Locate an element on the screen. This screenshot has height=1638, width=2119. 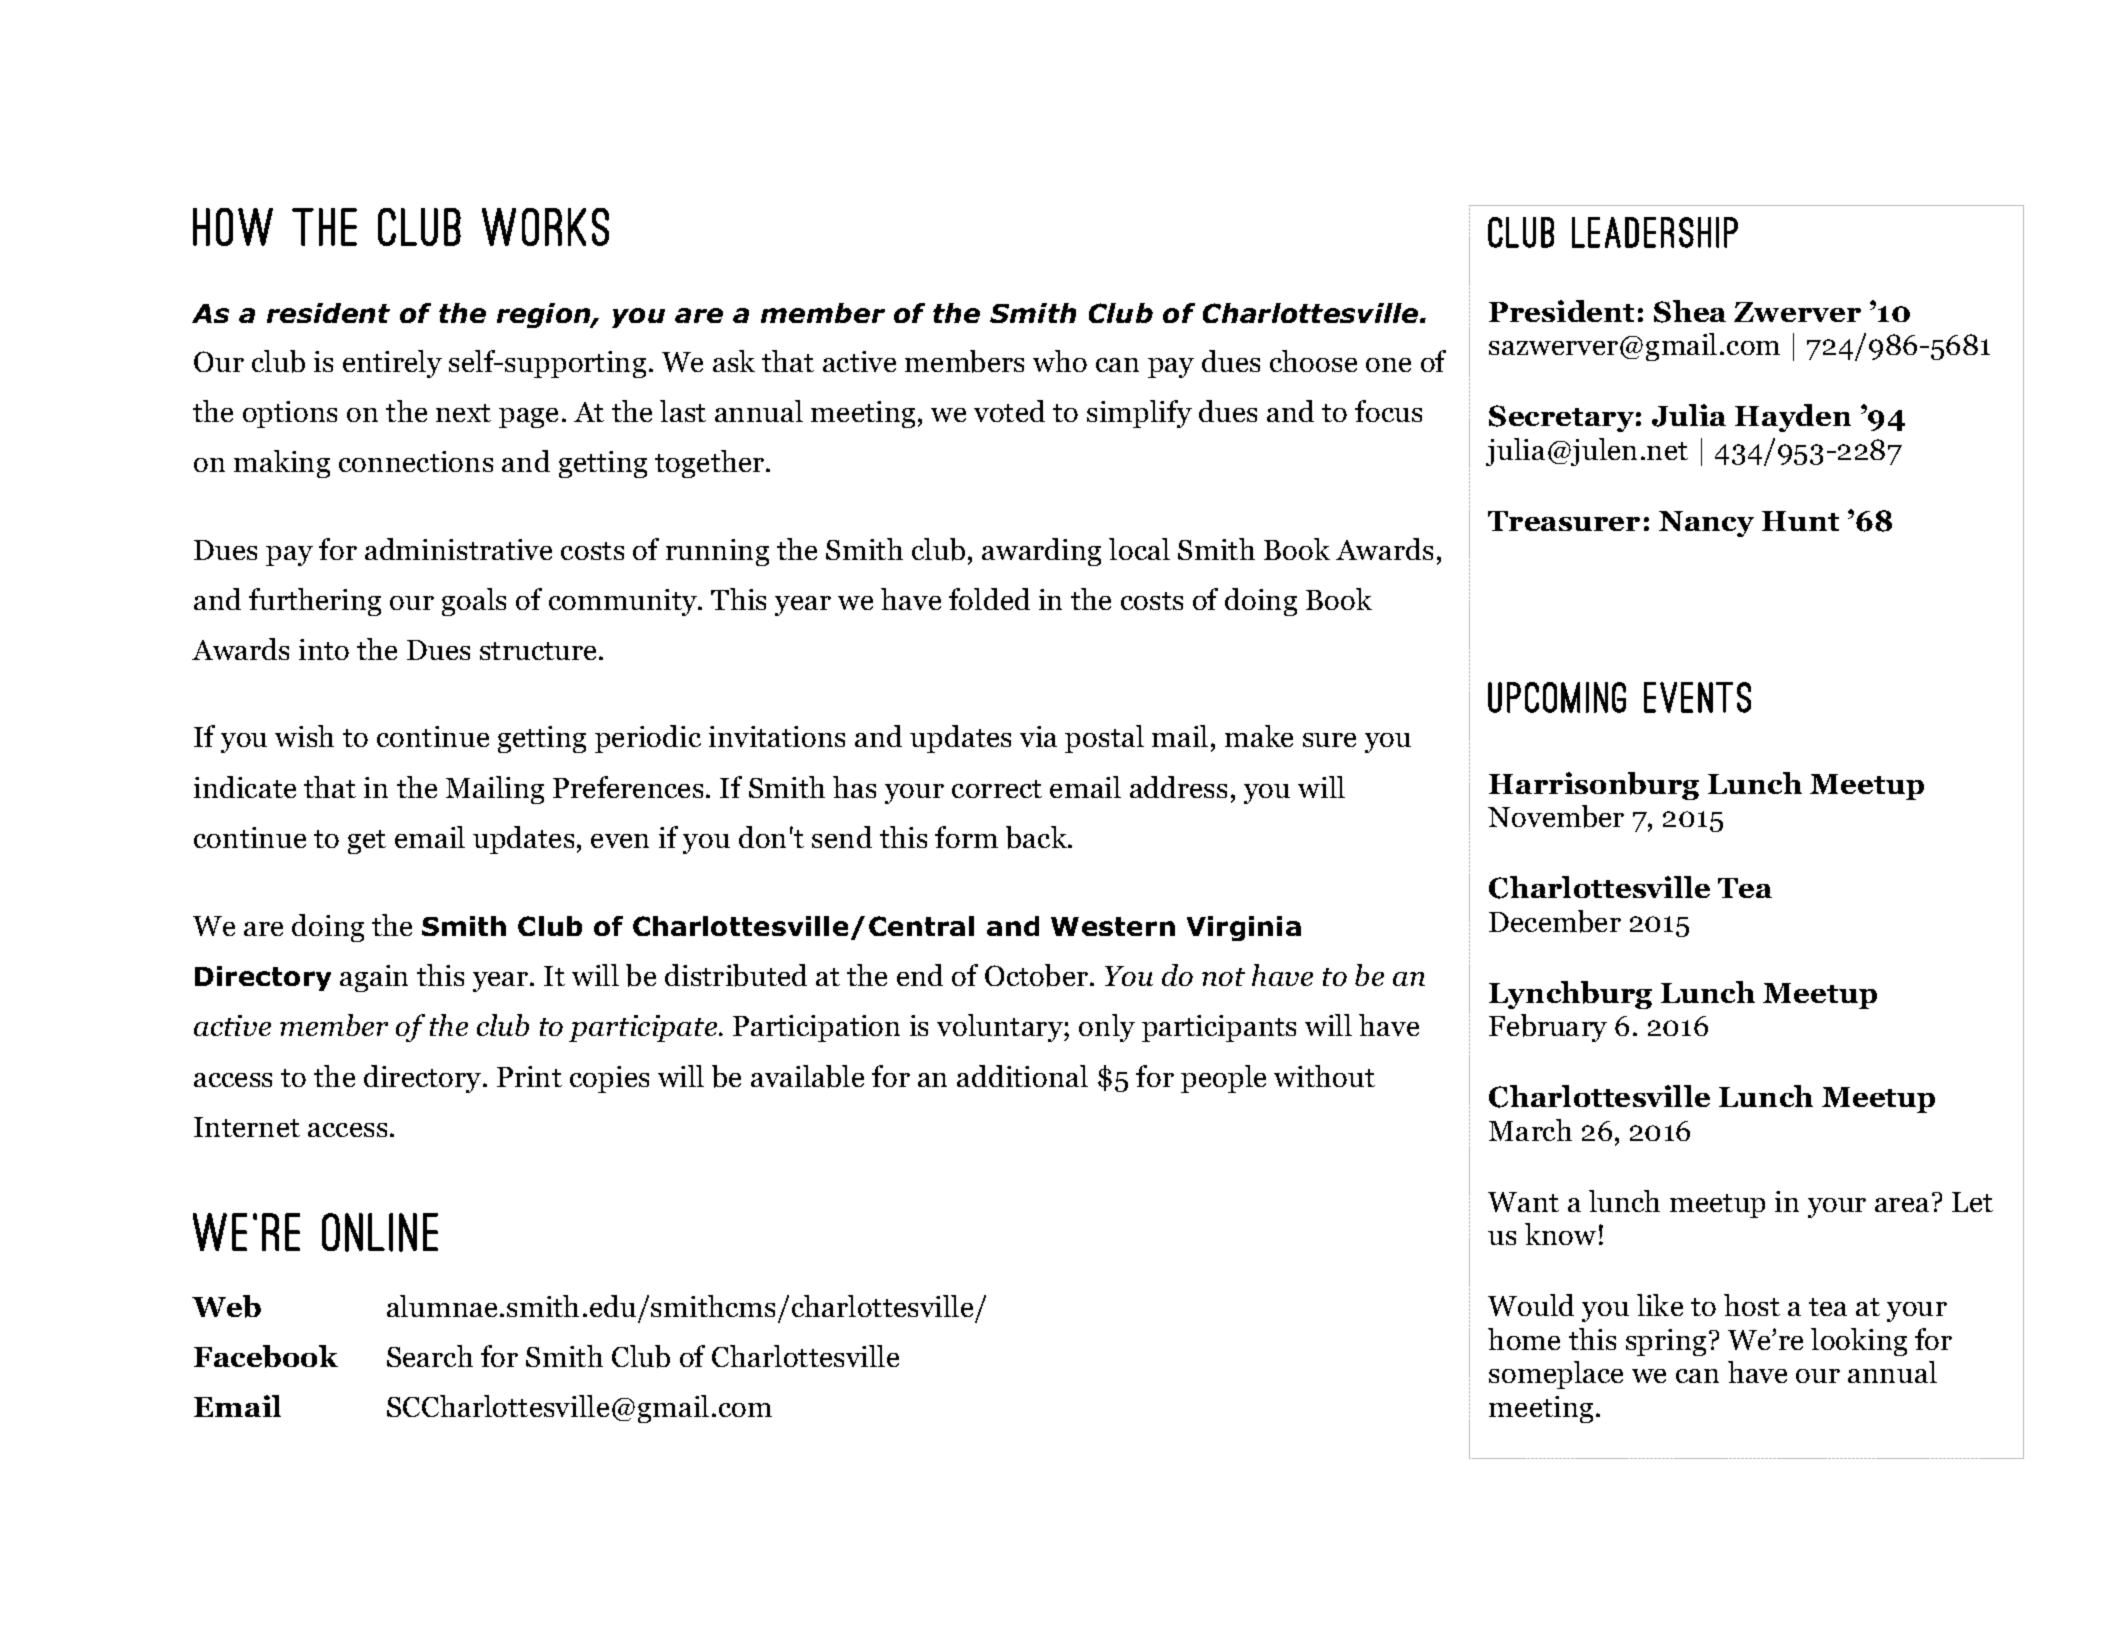
Search is located at coordinates (430, 1356).
